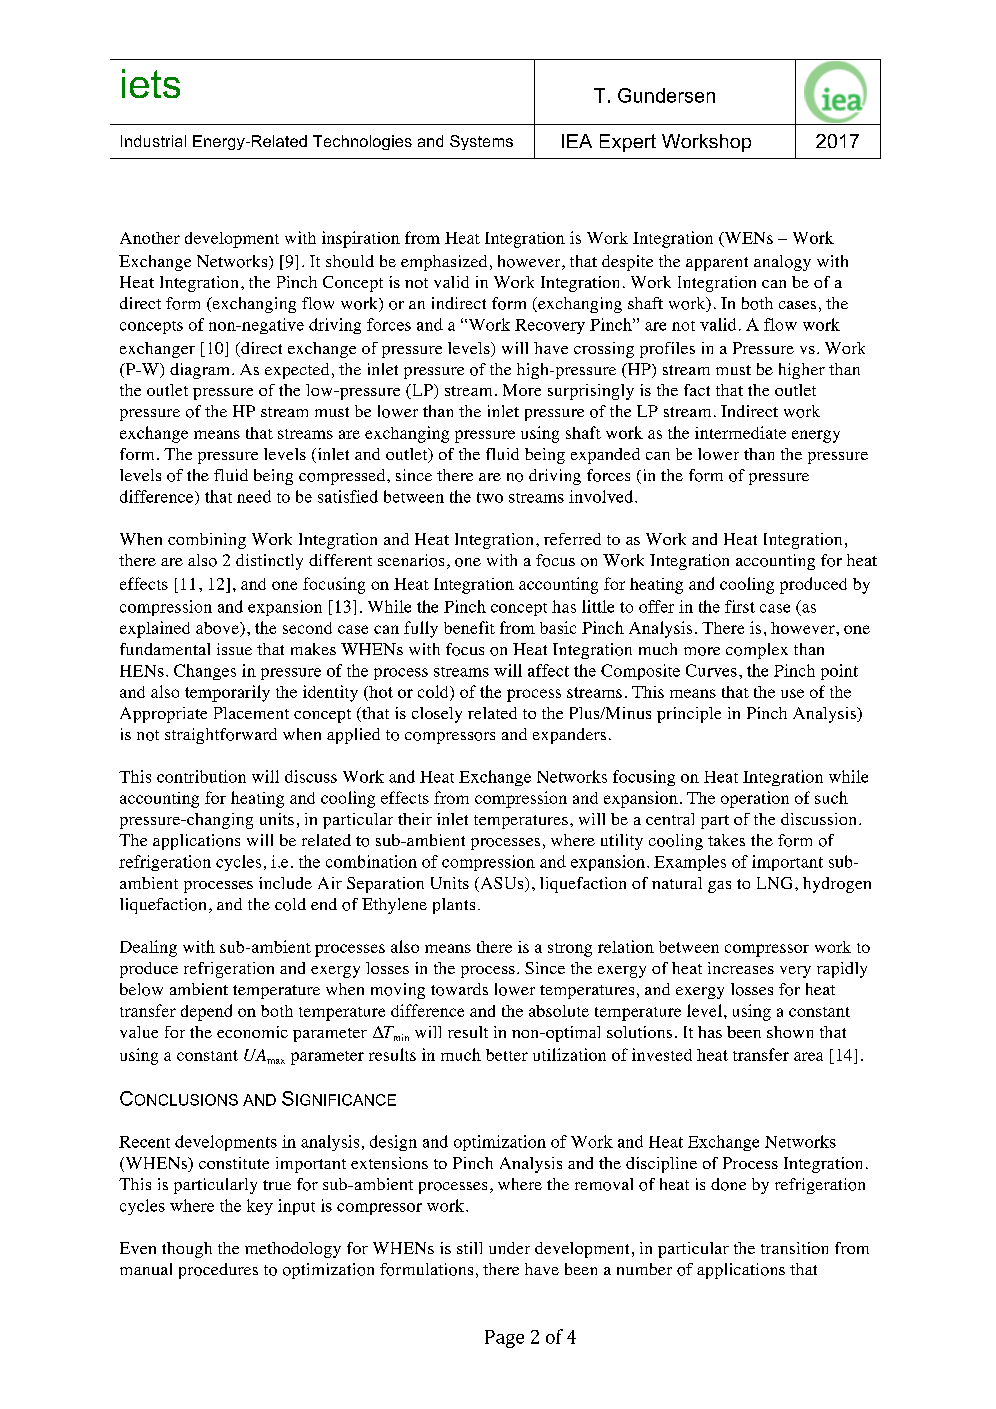  Describe the element at coordinates (187, 1250) in the image. I see `though` at that location.
